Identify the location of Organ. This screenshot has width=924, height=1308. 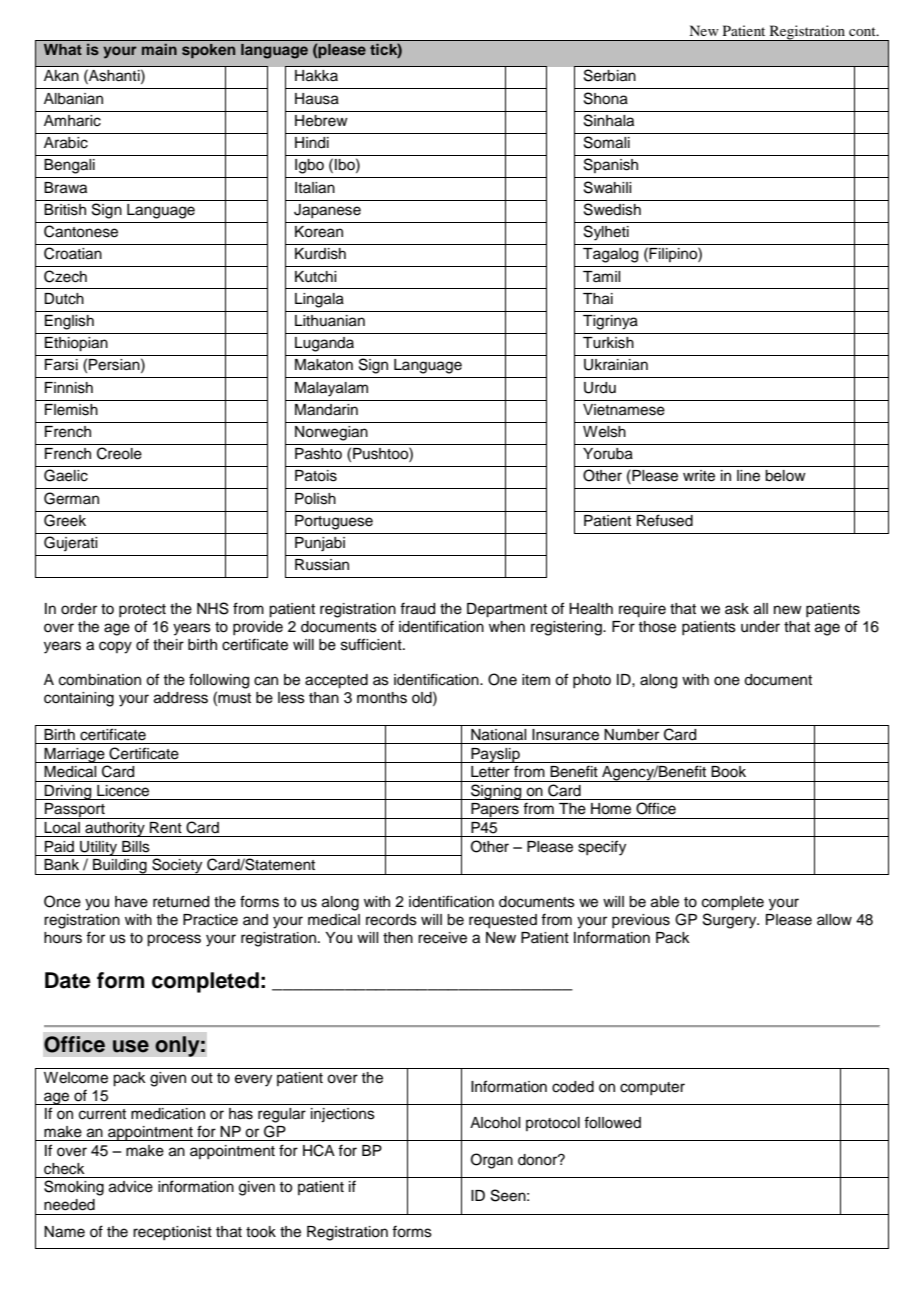
(492, 1161).
